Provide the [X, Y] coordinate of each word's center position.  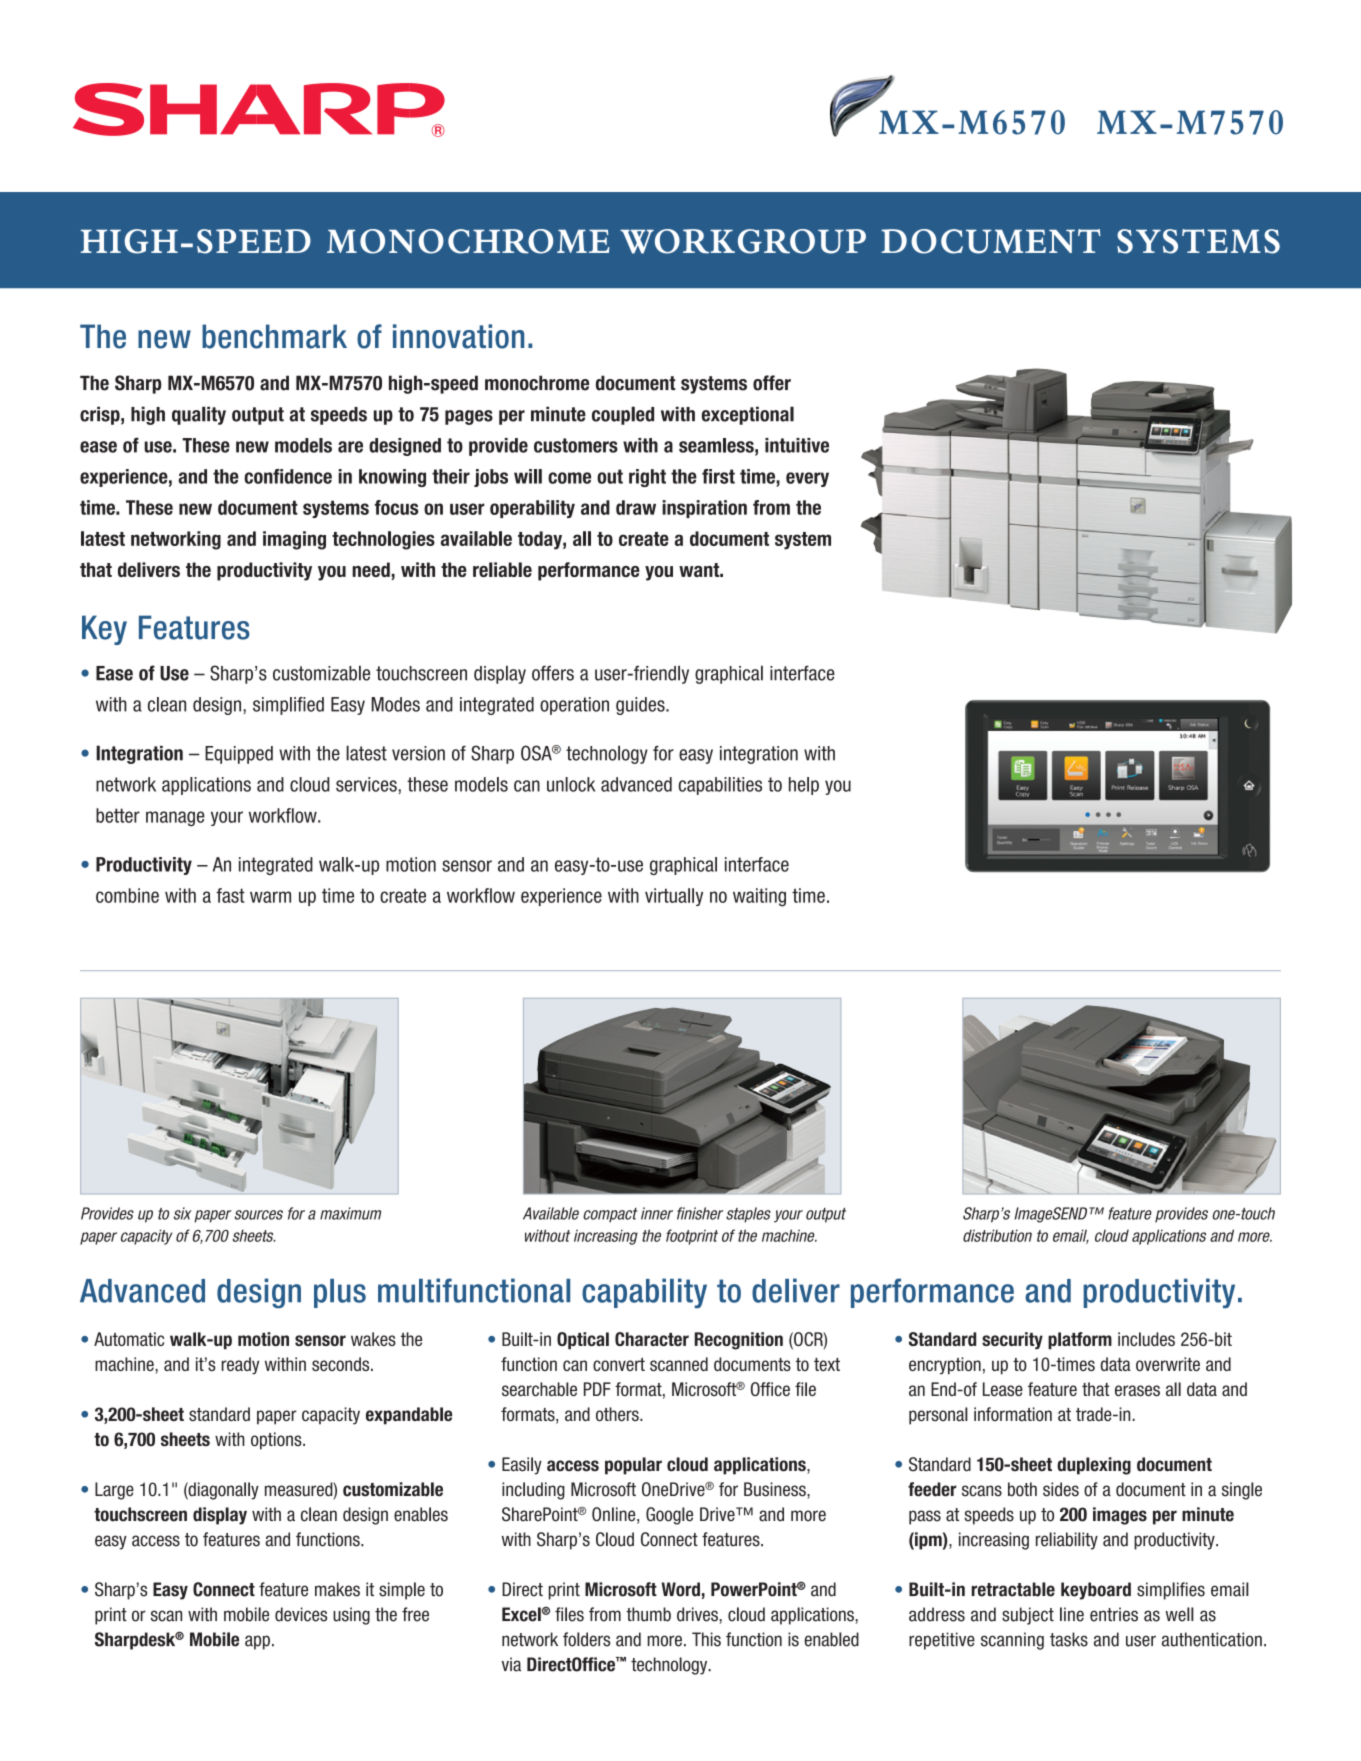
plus [340, 1293]
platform [1080, 1341]
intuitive [797, 445]
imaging [294, 540]
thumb [648, 1614]
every [807, 479]
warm [270, 897]
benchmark [274, 336]
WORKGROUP [743, 241]
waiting [759, 897]
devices [301, 1614]
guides [641, 706]
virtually [674, 897]
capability [644, 1293]
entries [1114, 1614]
